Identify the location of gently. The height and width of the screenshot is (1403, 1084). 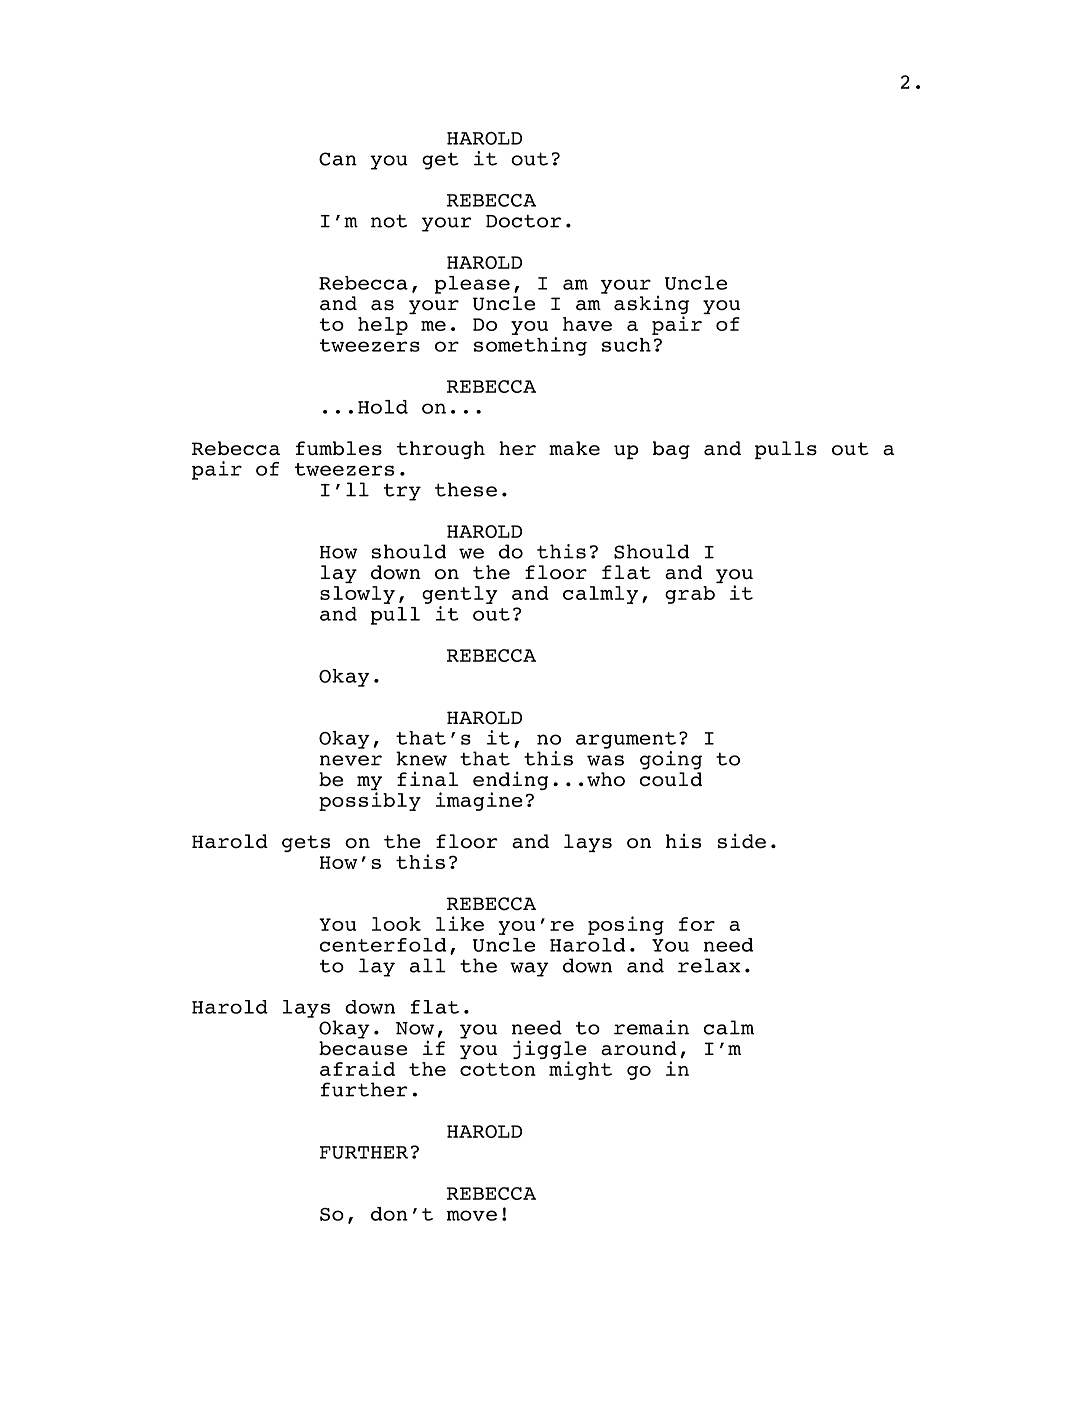
(459, 595).
